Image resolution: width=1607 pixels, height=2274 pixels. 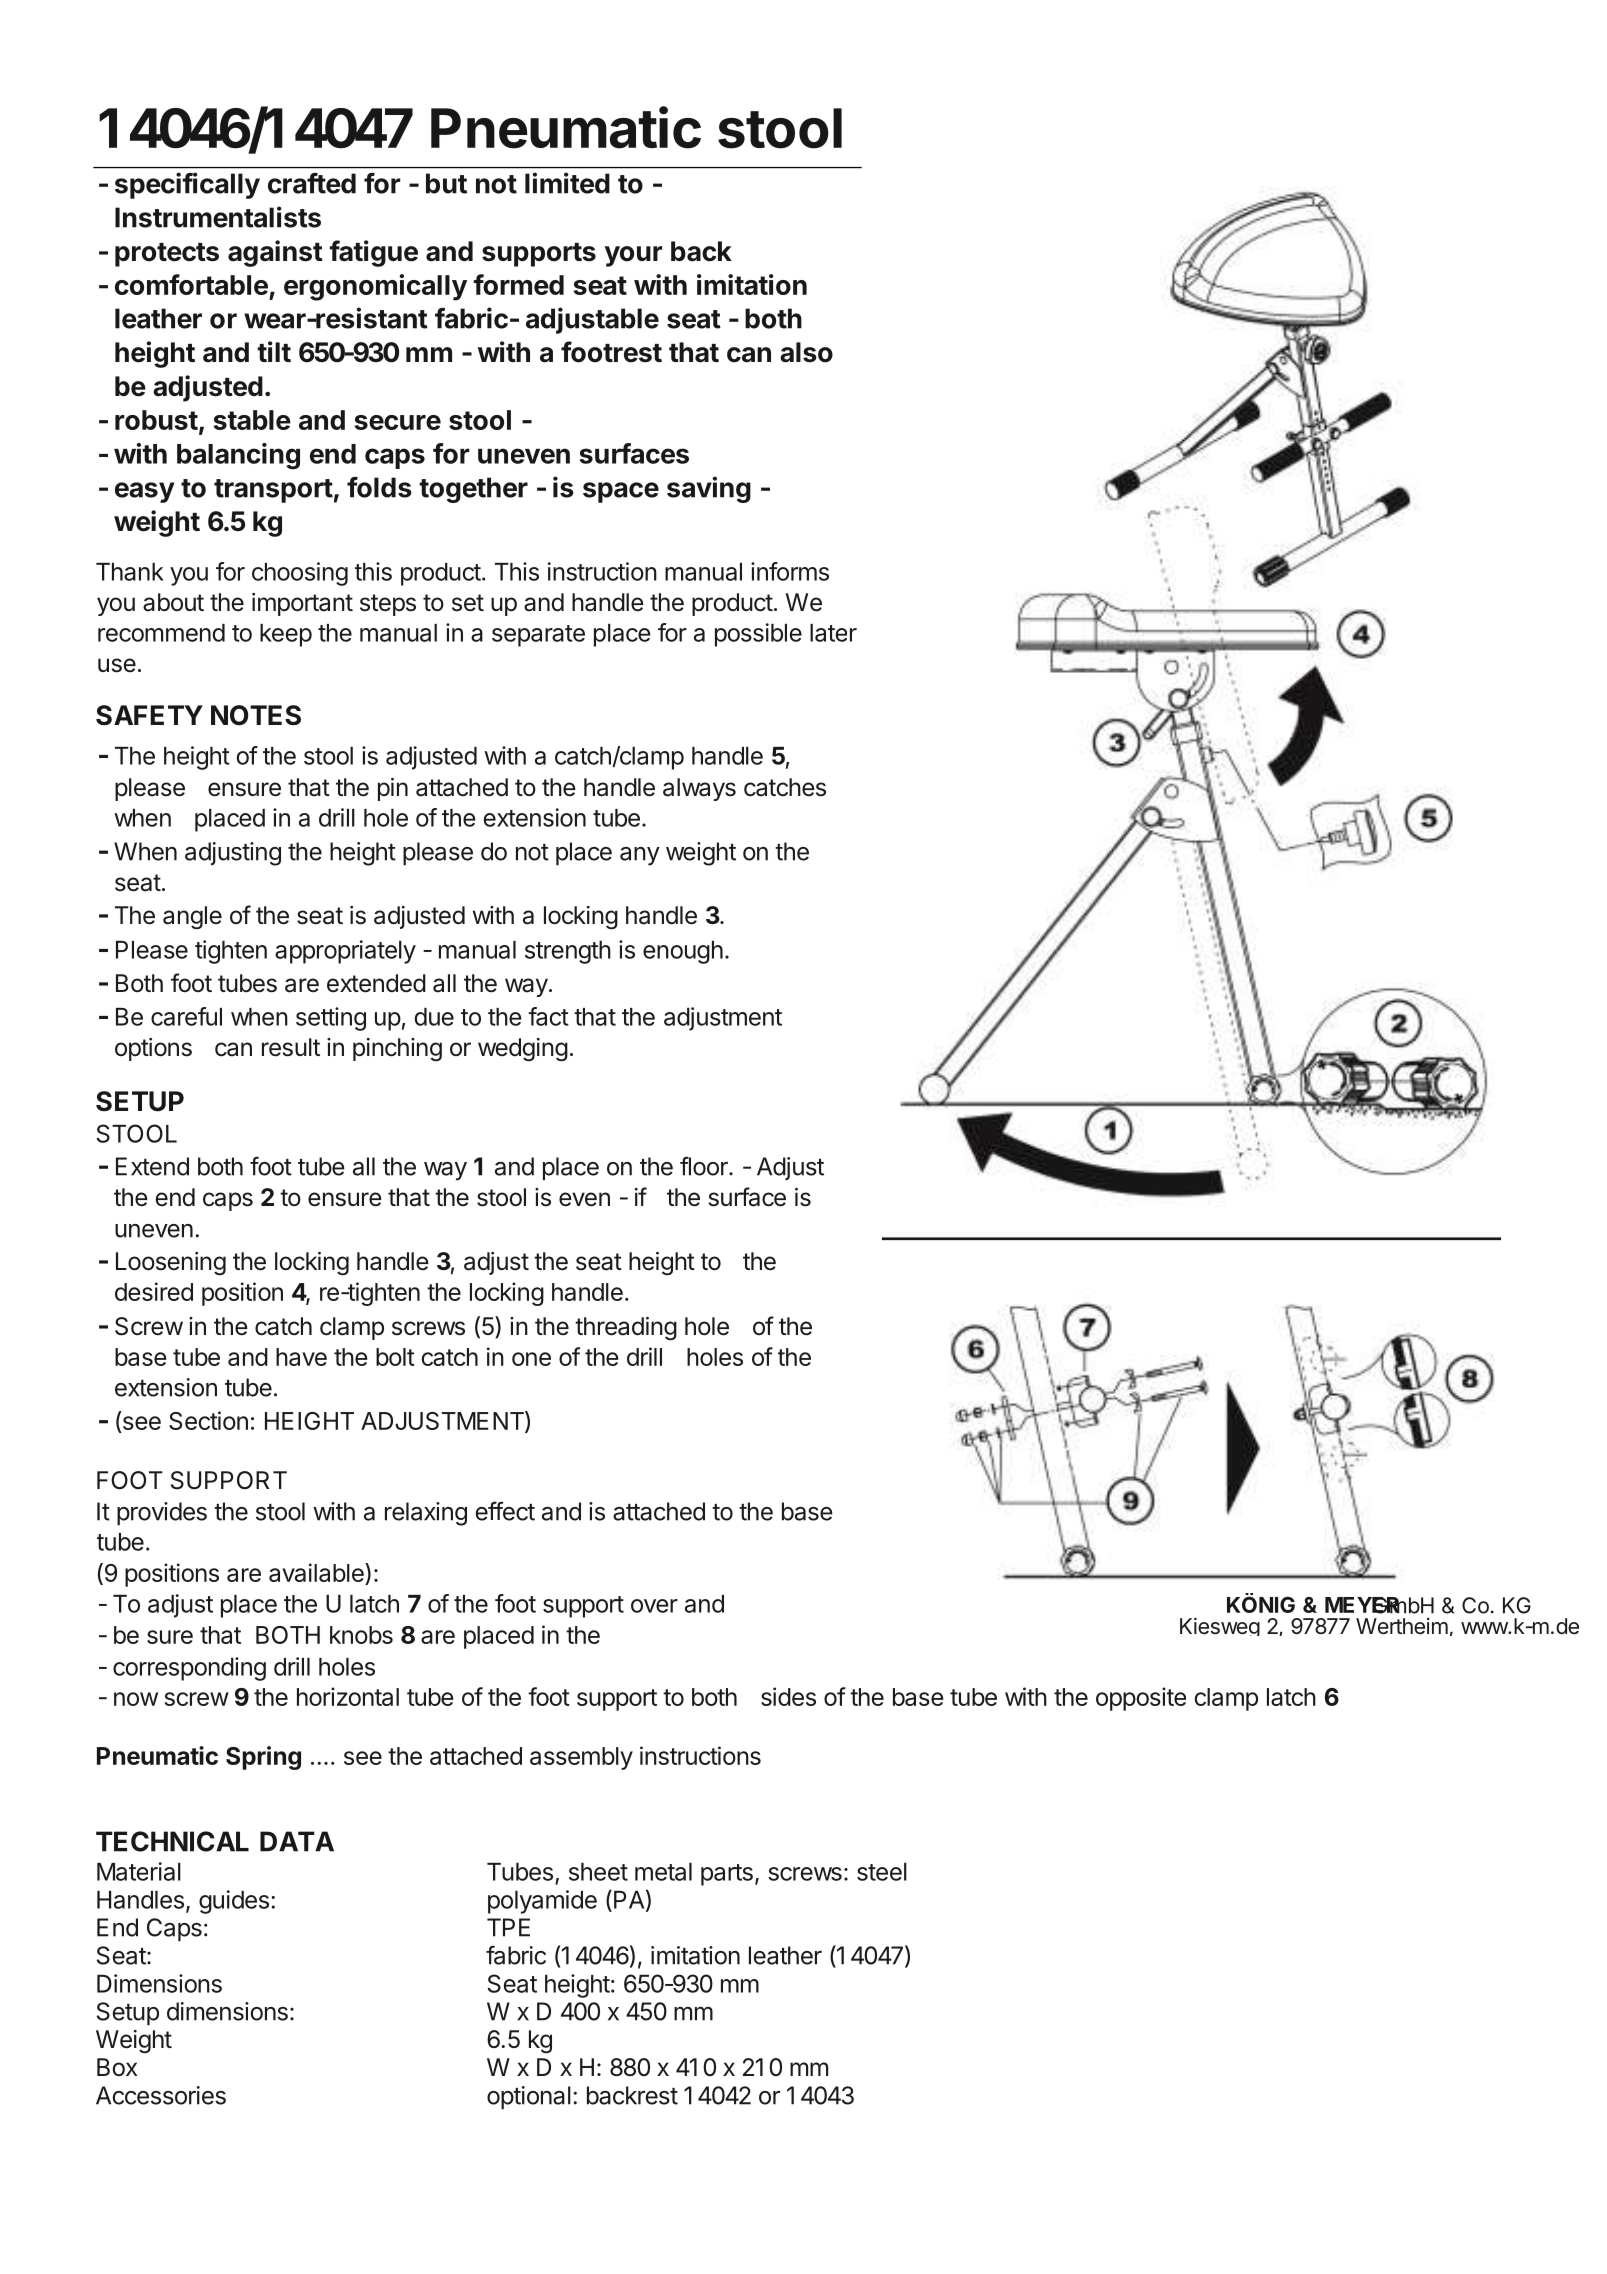 What do you see at coordinates (683, 952) in the screenshot?
I see `enough` at bounding box center [683, 952].
